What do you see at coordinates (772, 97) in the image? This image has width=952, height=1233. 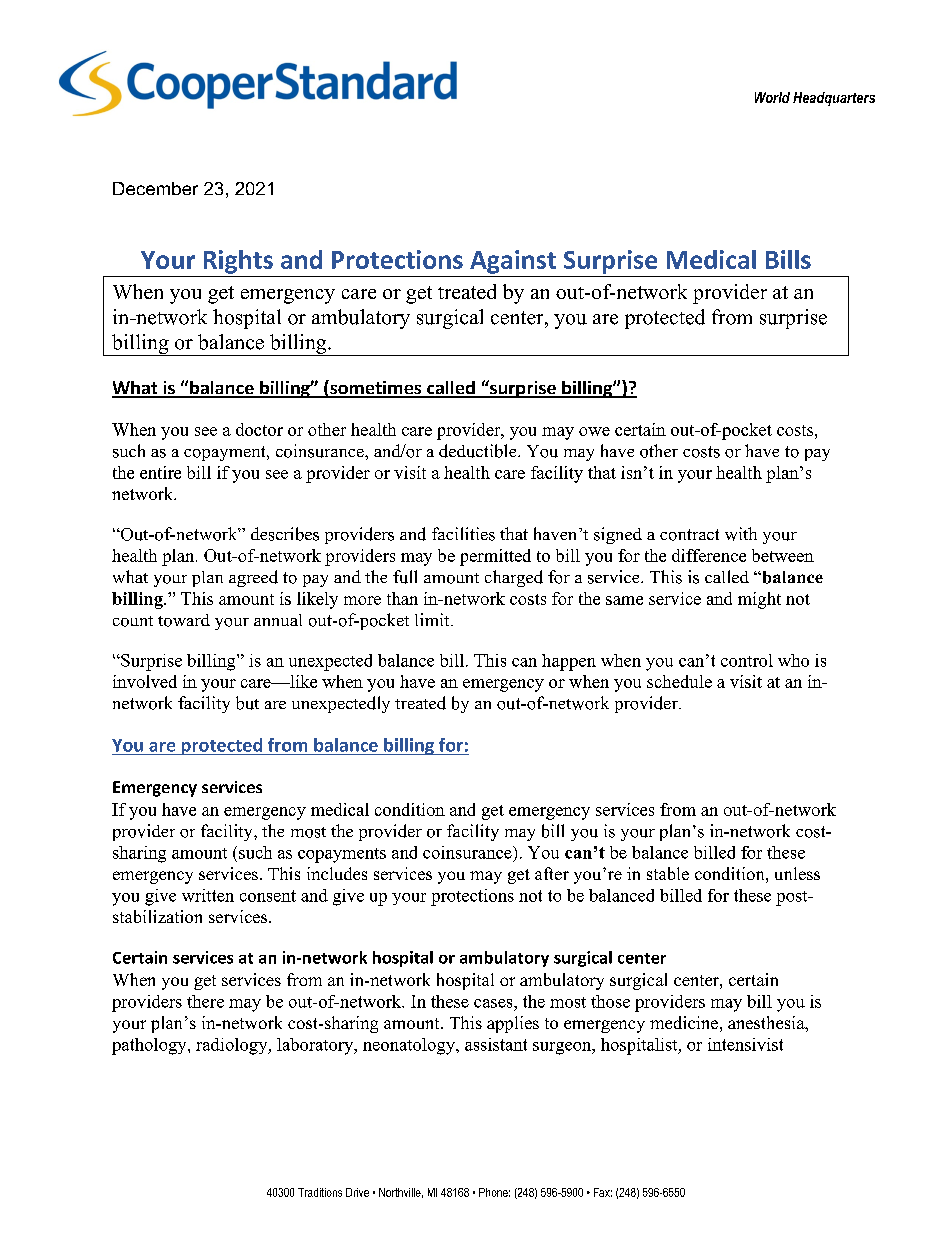 I see `World` at bounding box center [772, 97].
